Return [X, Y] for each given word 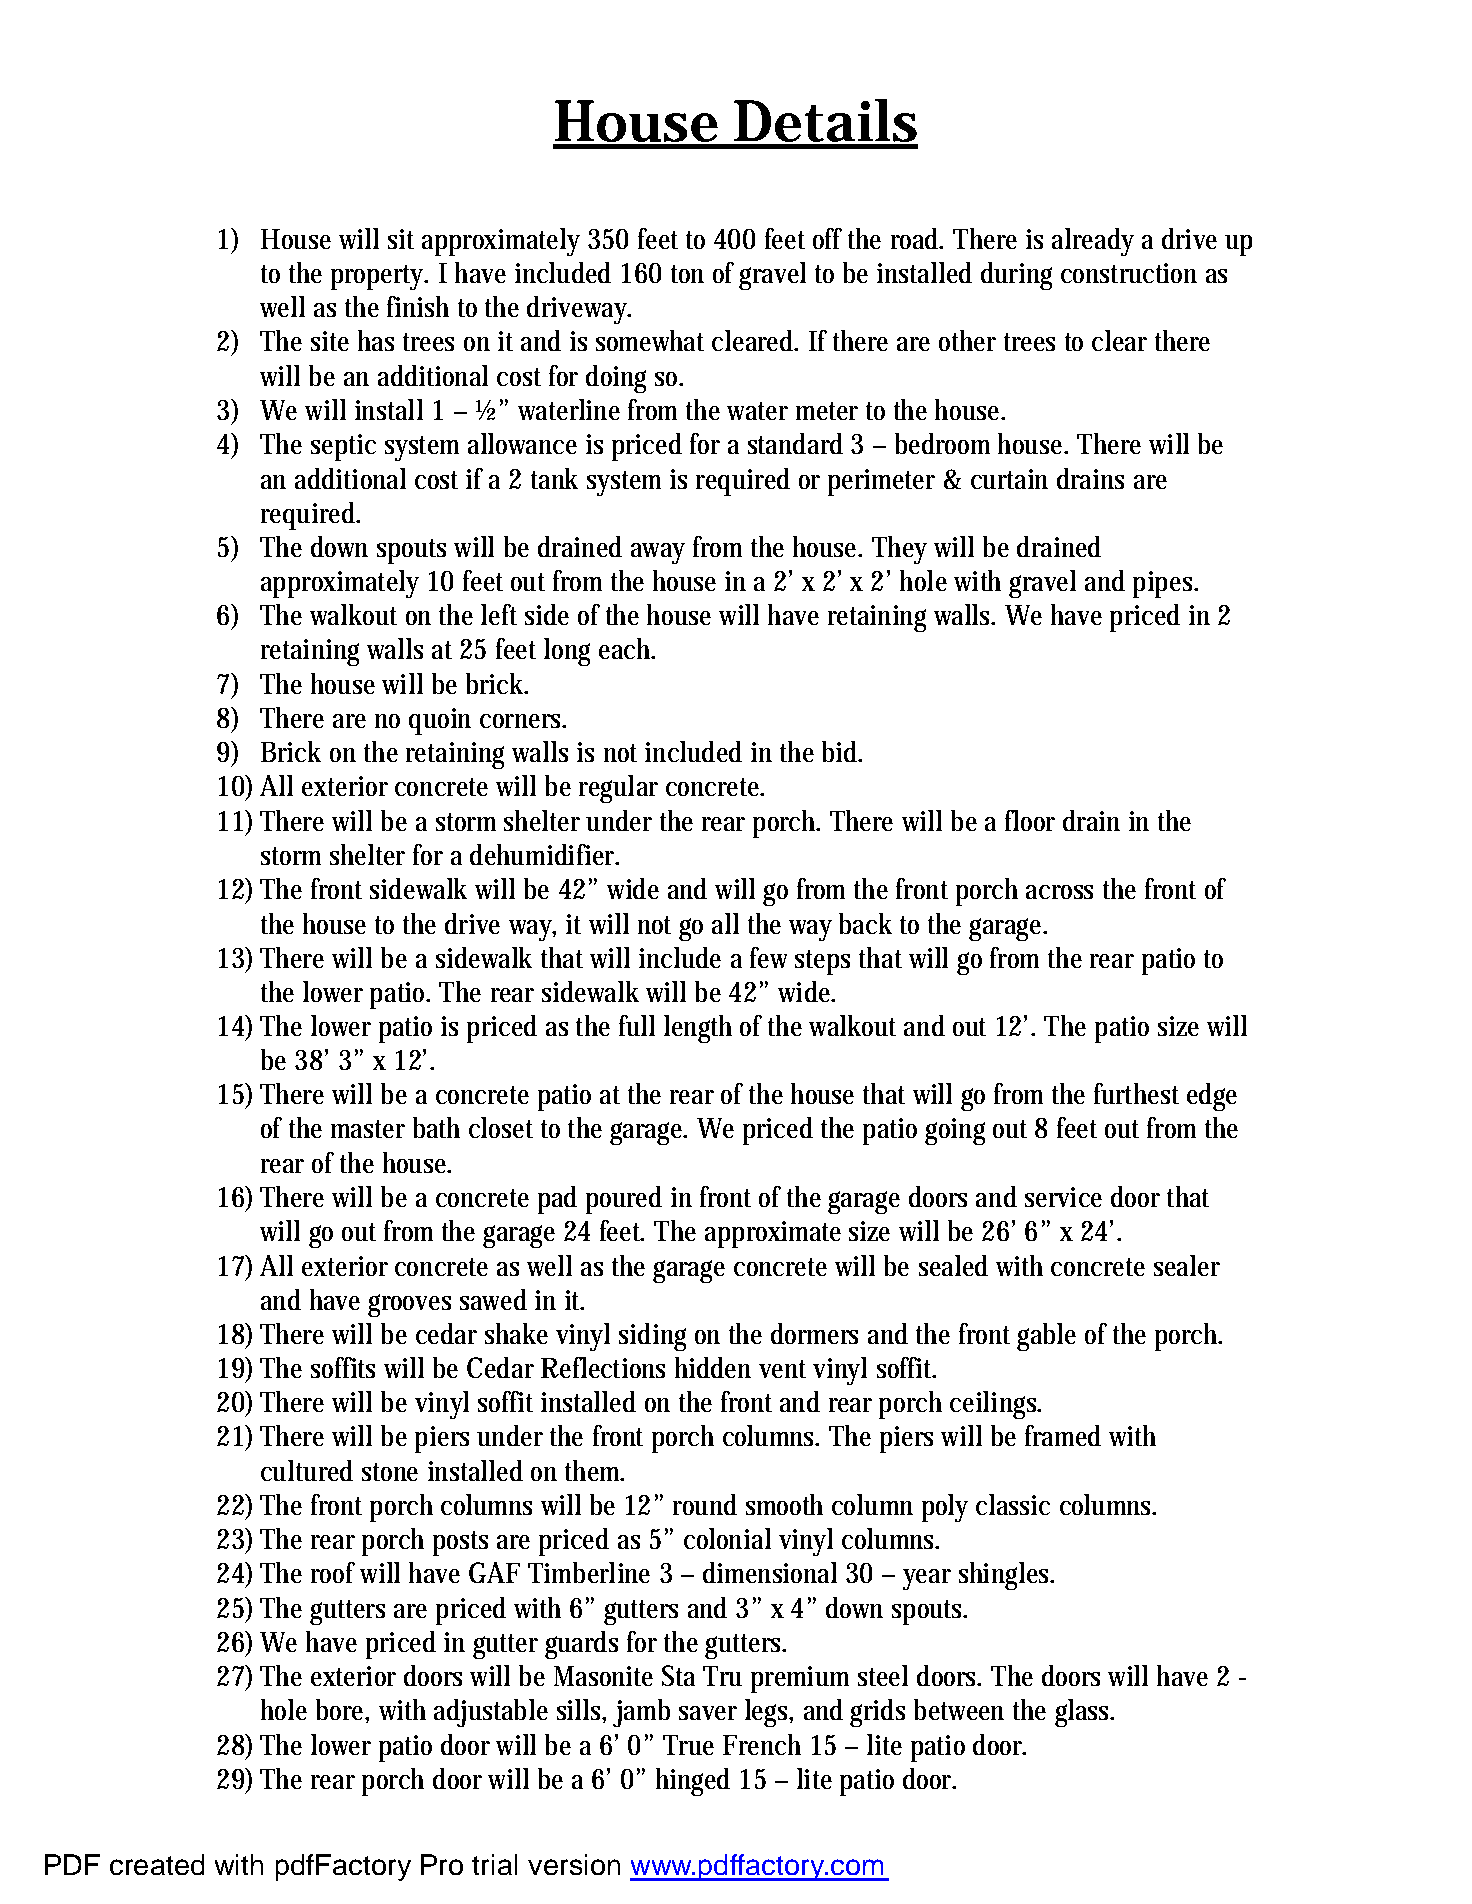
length [698, 1029]
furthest [1136, 1093]
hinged [693, 1782]
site [330, 341]
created [157, 1864]
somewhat [650, 340]
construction [1129, 273]
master [368, 1129]
